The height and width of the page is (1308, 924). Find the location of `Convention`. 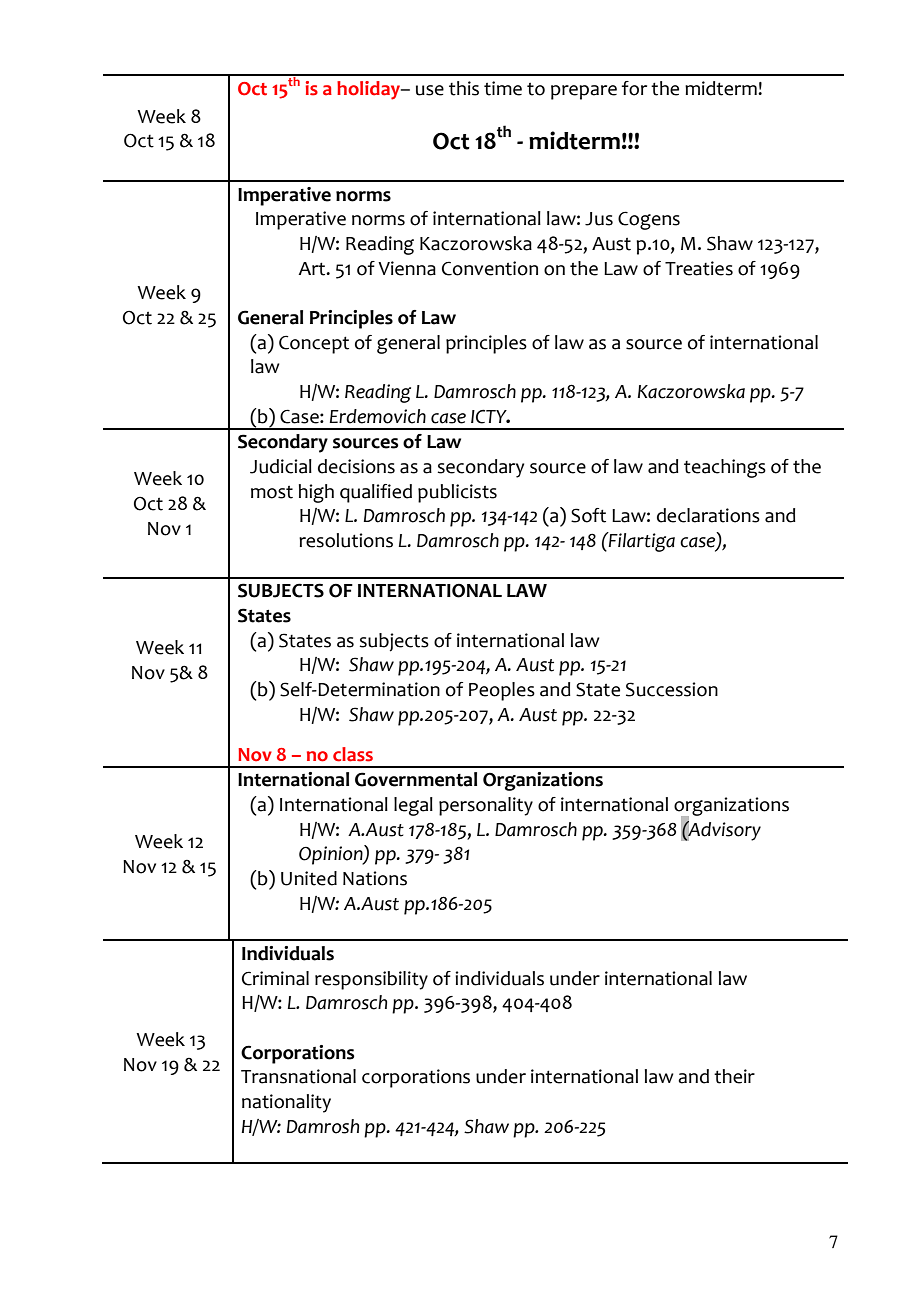

Convention is located at coordinates (490, 268).
